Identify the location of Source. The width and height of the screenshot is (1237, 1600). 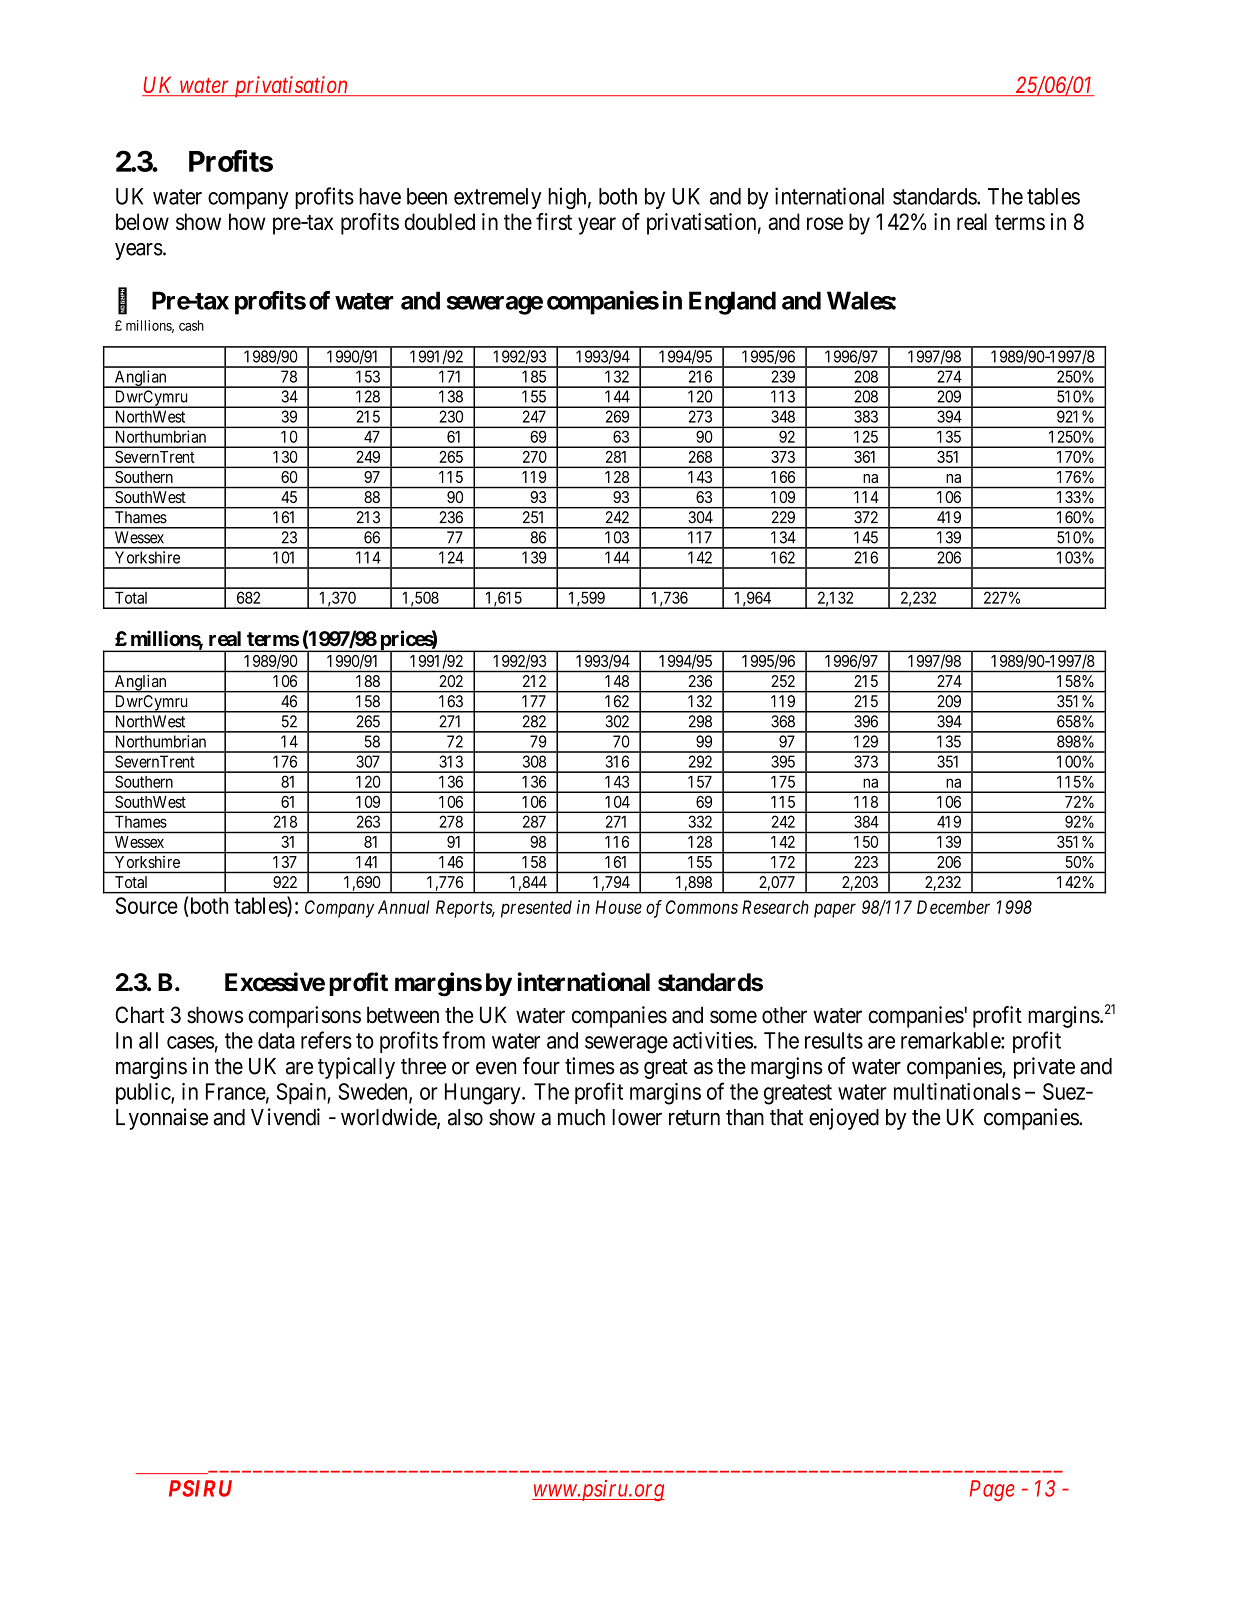
(147, 905).
